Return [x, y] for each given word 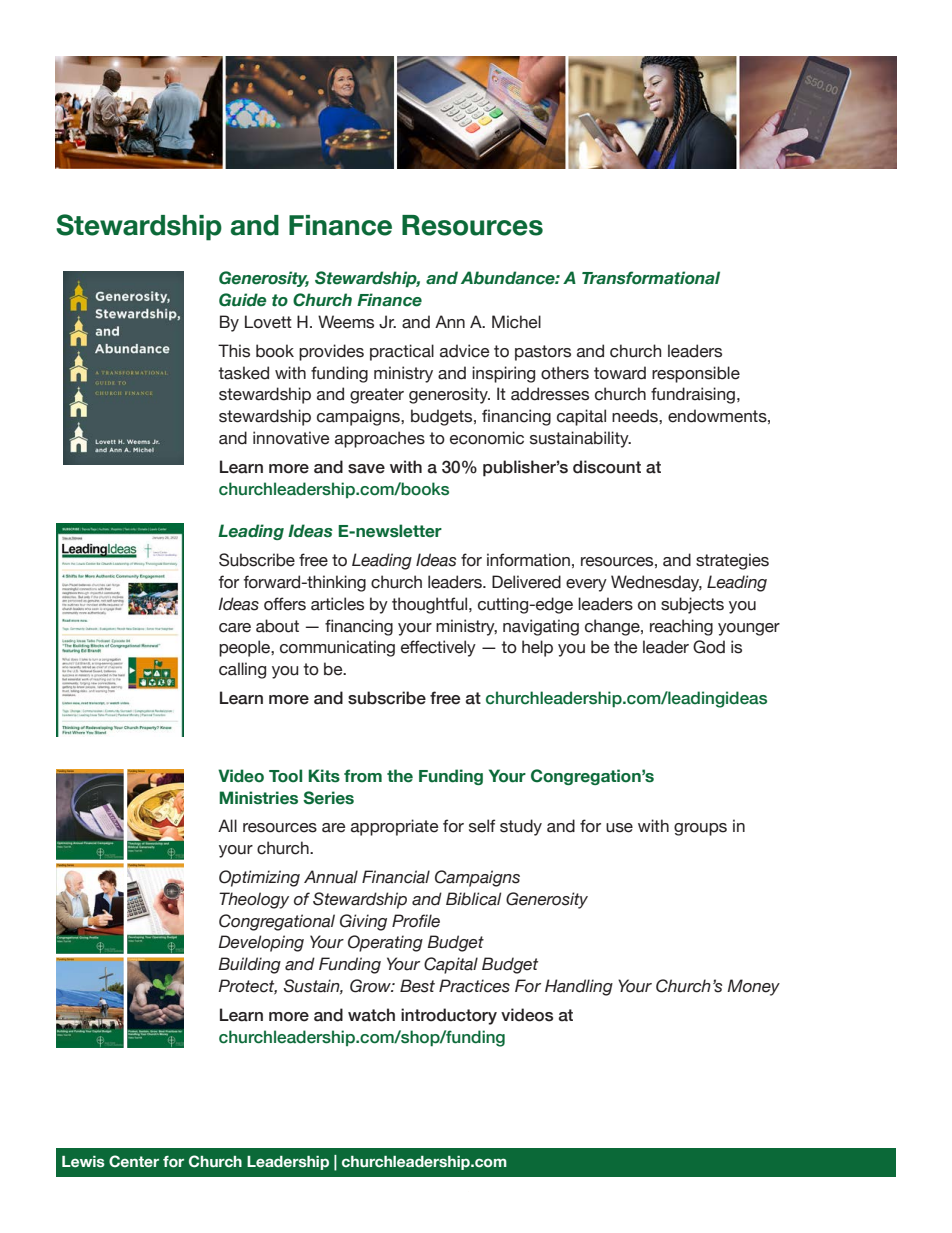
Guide [243, 300]
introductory [449, 1016]
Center [134, 1161]
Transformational [651, 278]
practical [402, 352]
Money [753, 987]
